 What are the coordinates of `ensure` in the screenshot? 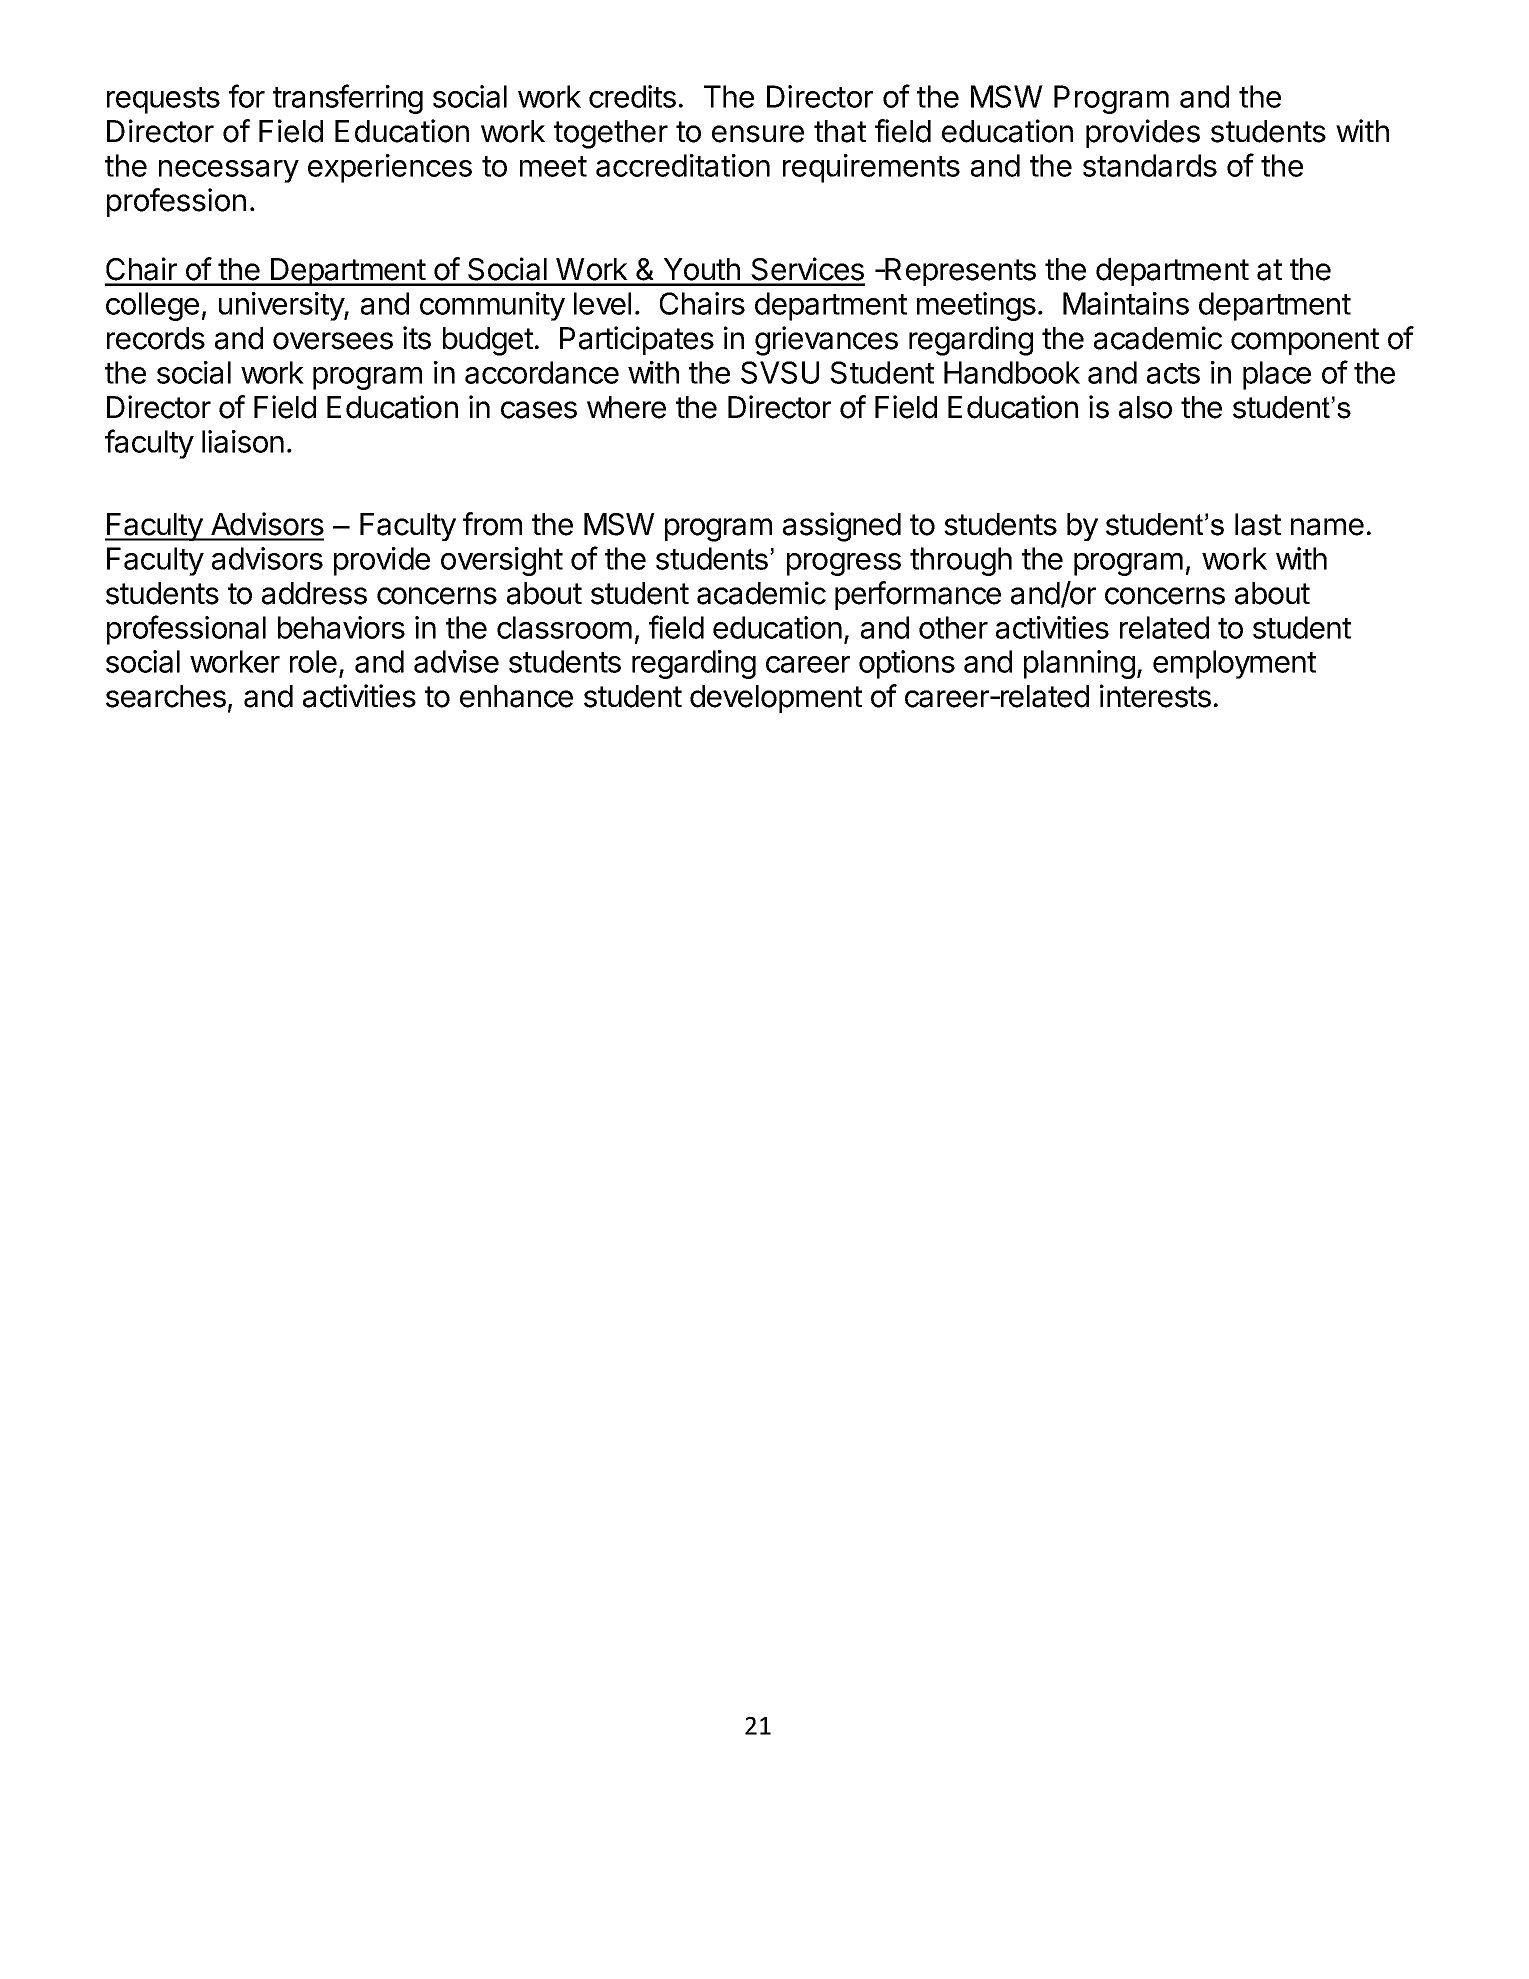 It's located at (758, 134).
